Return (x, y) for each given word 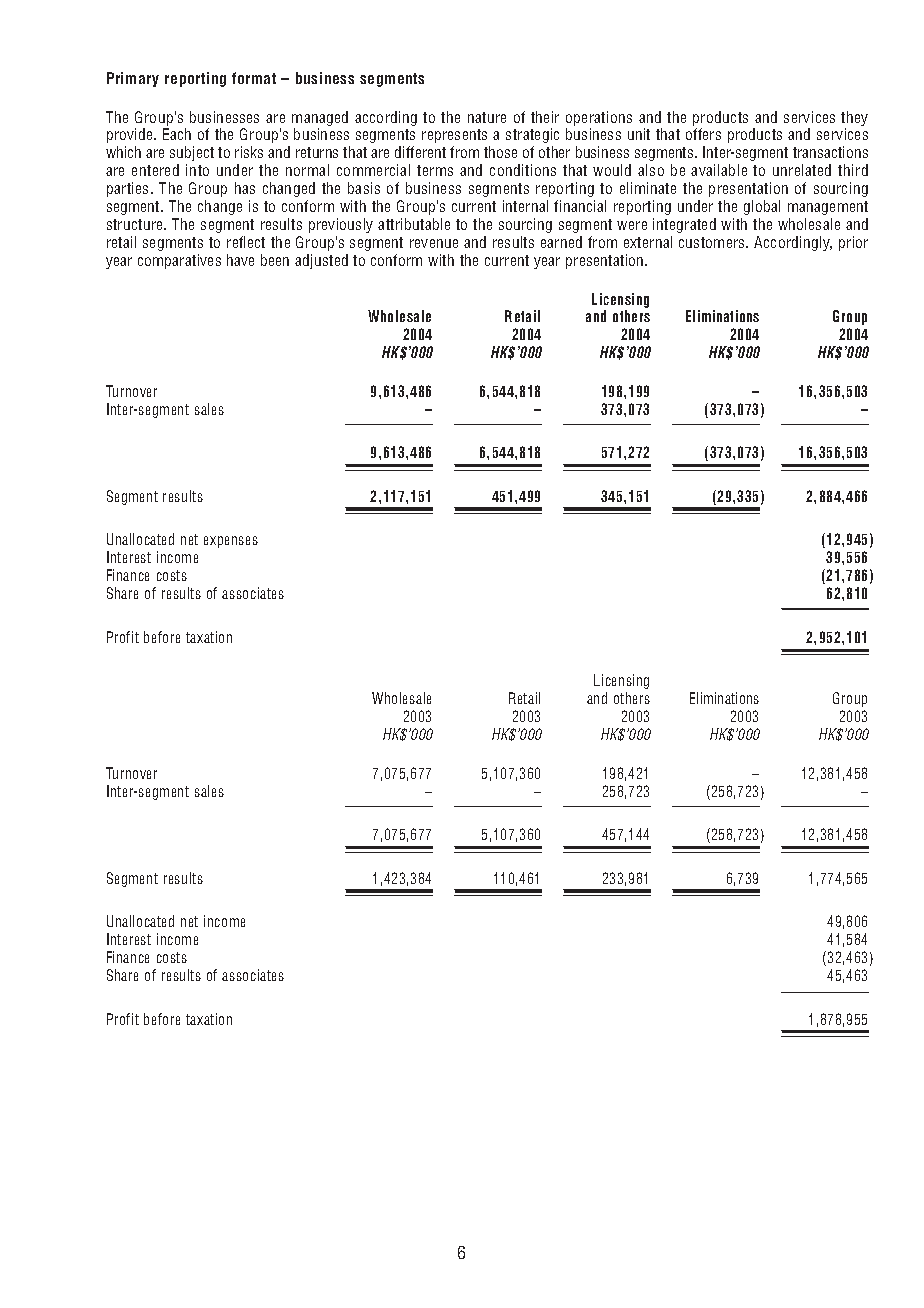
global (762, 207)
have (240, 260)
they (854, 118)
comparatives (179, 261)
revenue (434, 243)
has (245, 188)
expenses (231, 542)
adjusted (321, 261)
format (254, 78)
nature (487, 117)
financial (580, 206)
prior (853, 243)
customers (713, 242)
